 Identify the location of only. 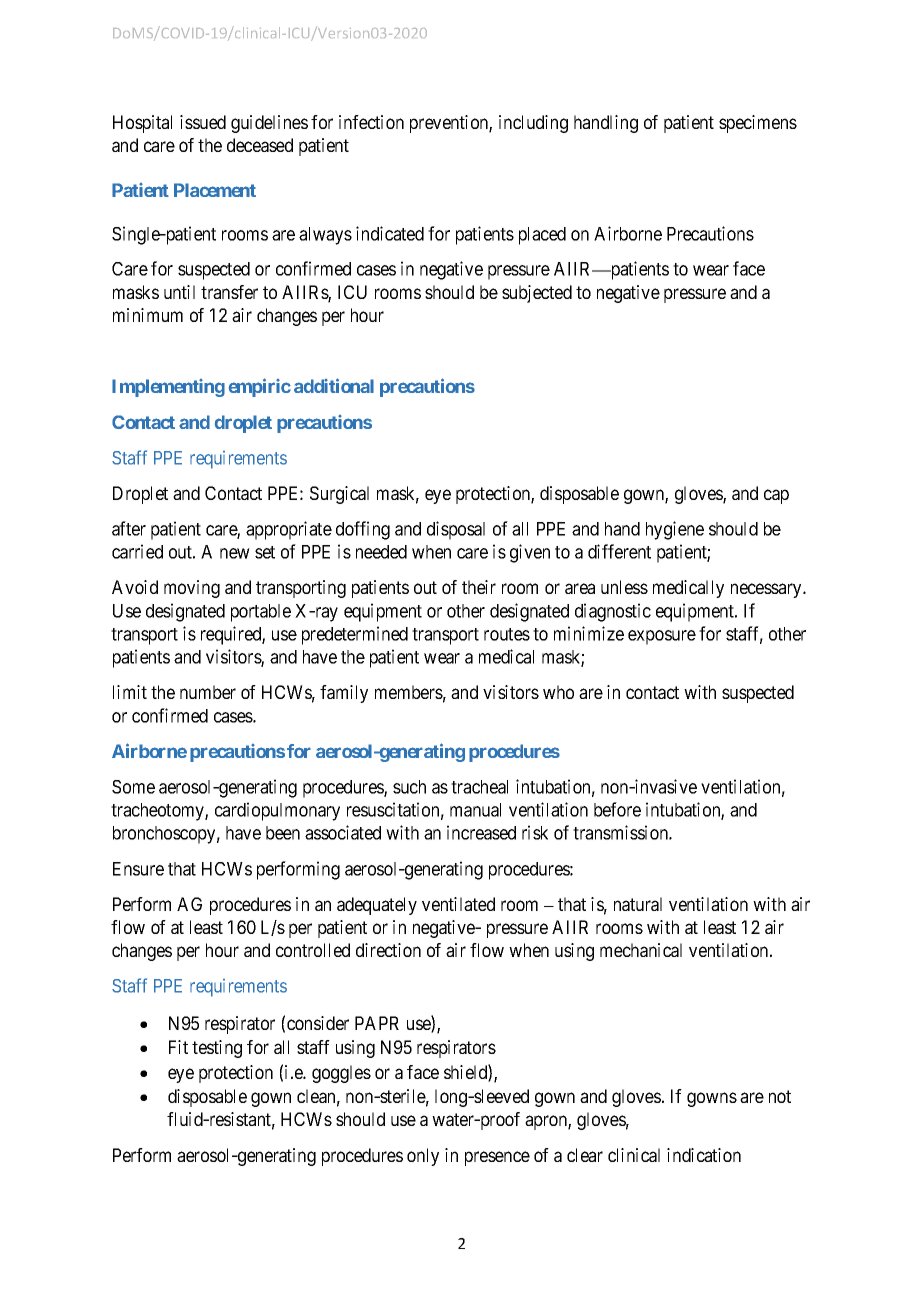
(423, 1157).
